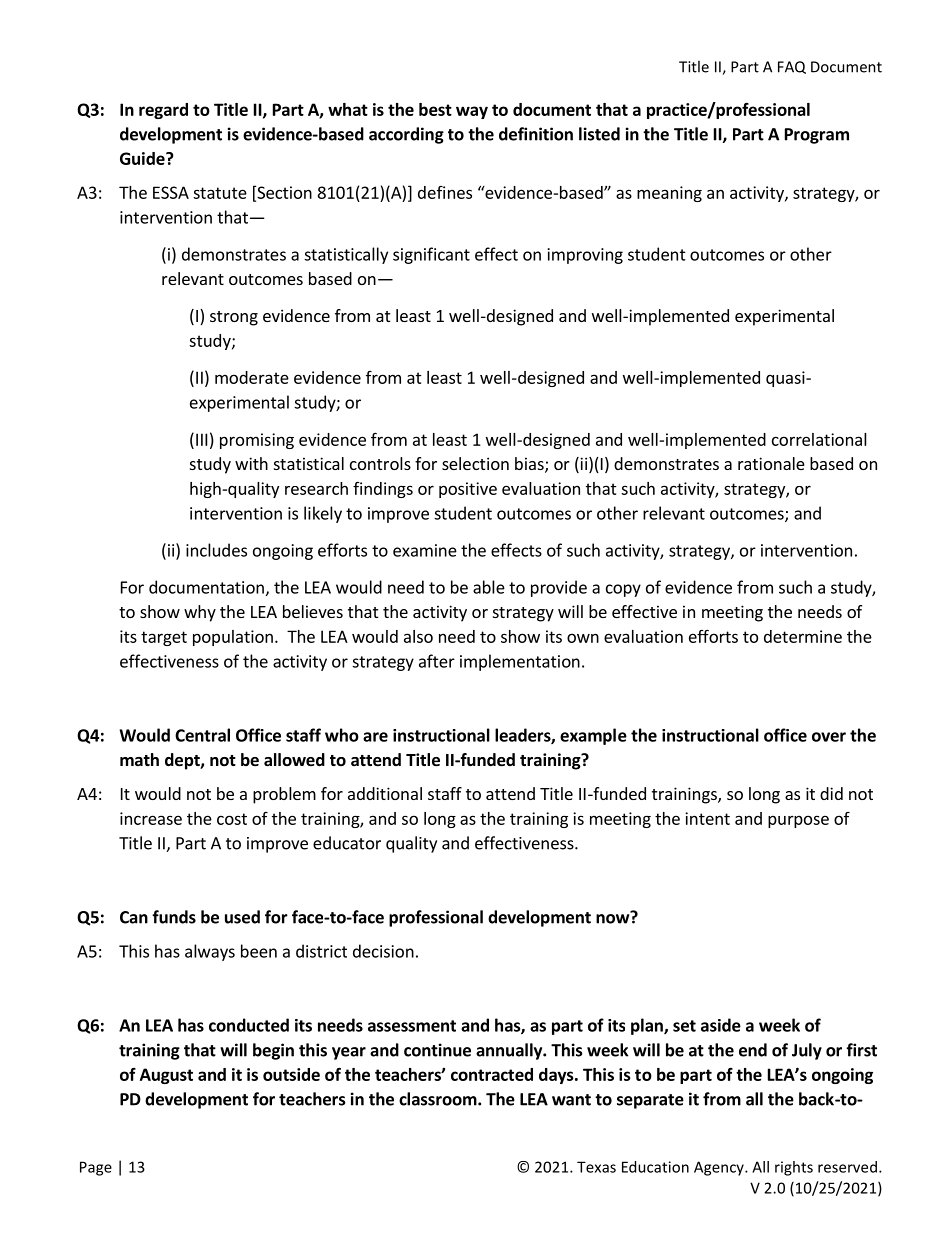 The width and height of the document is (952, 1233). I want to click on able, so click(489, 587).
